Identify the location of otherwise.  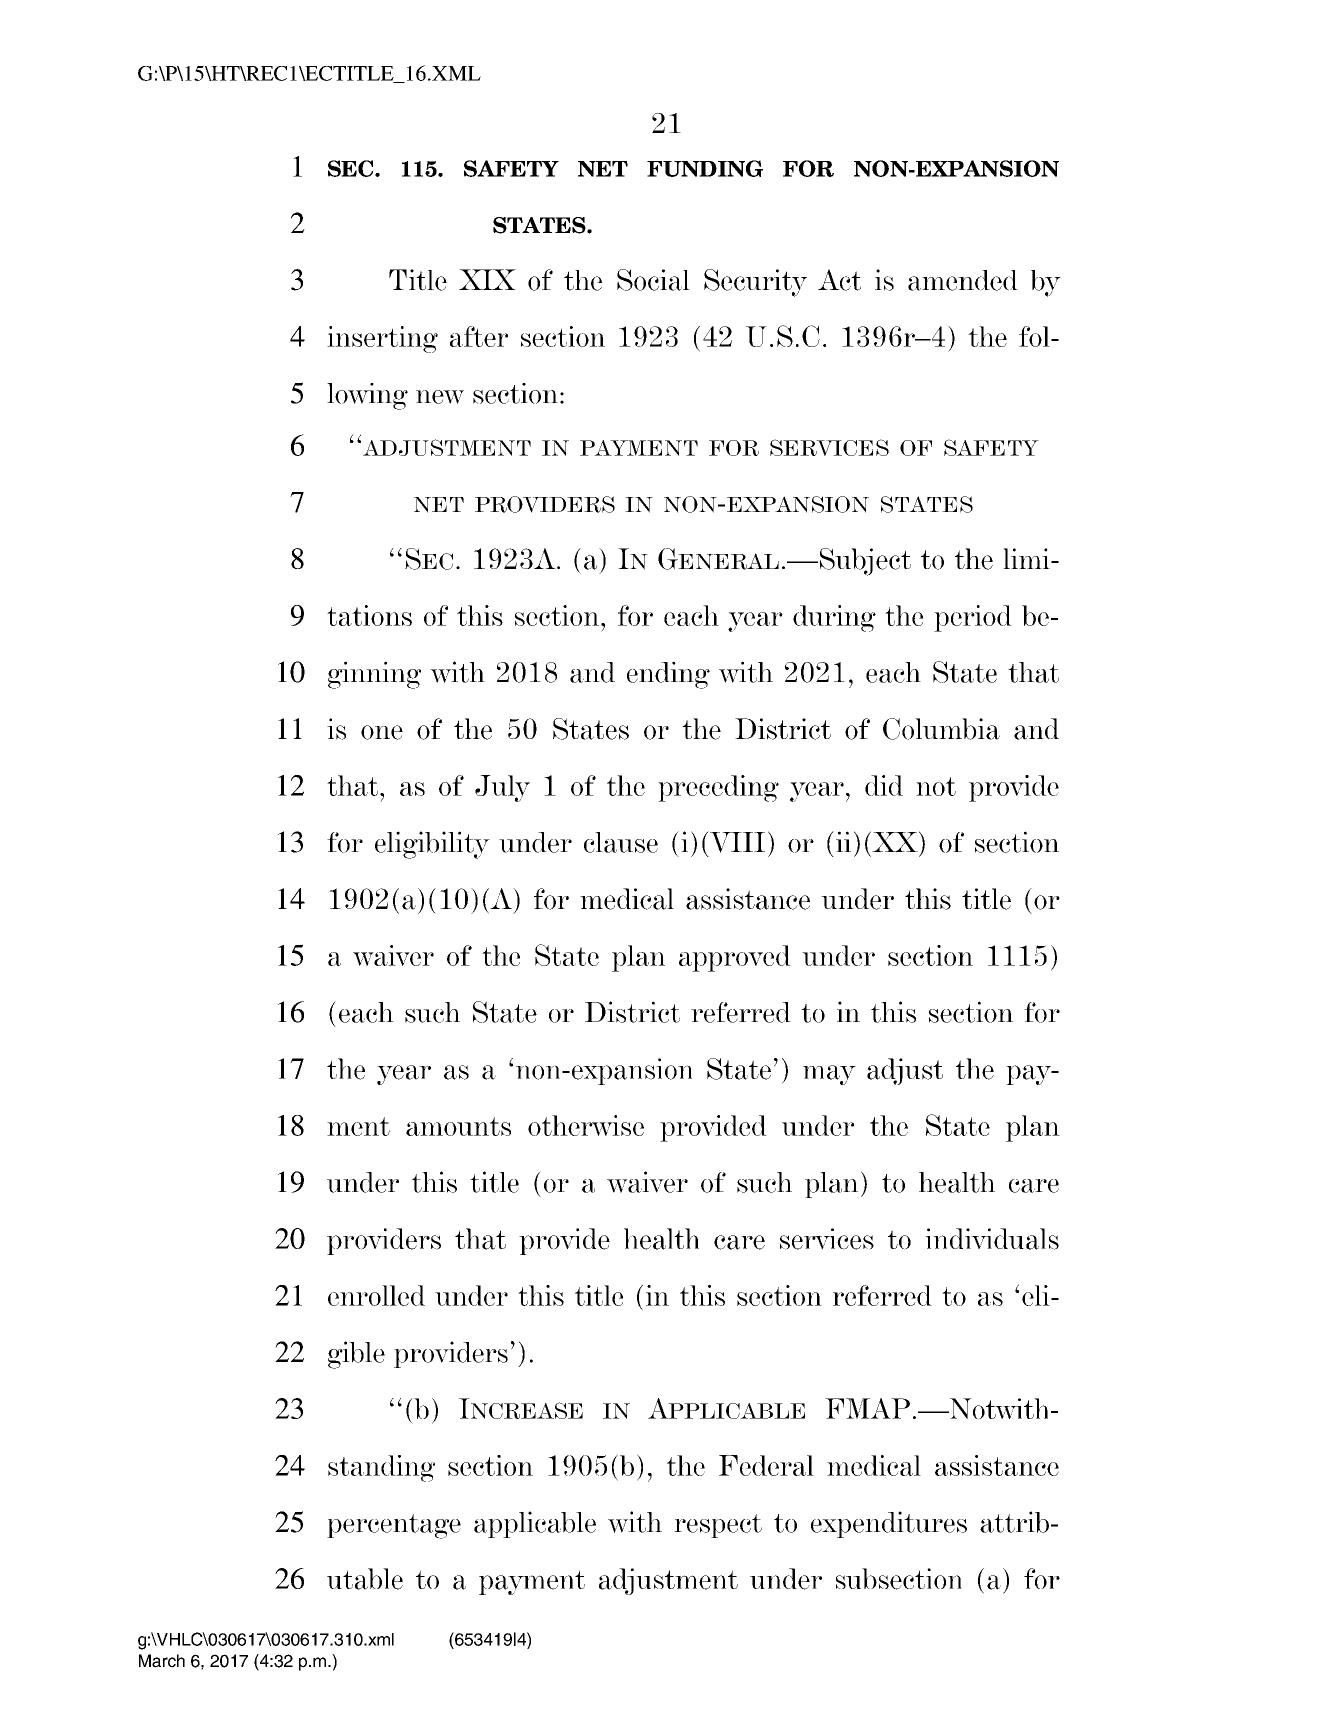
(586, 1125).
